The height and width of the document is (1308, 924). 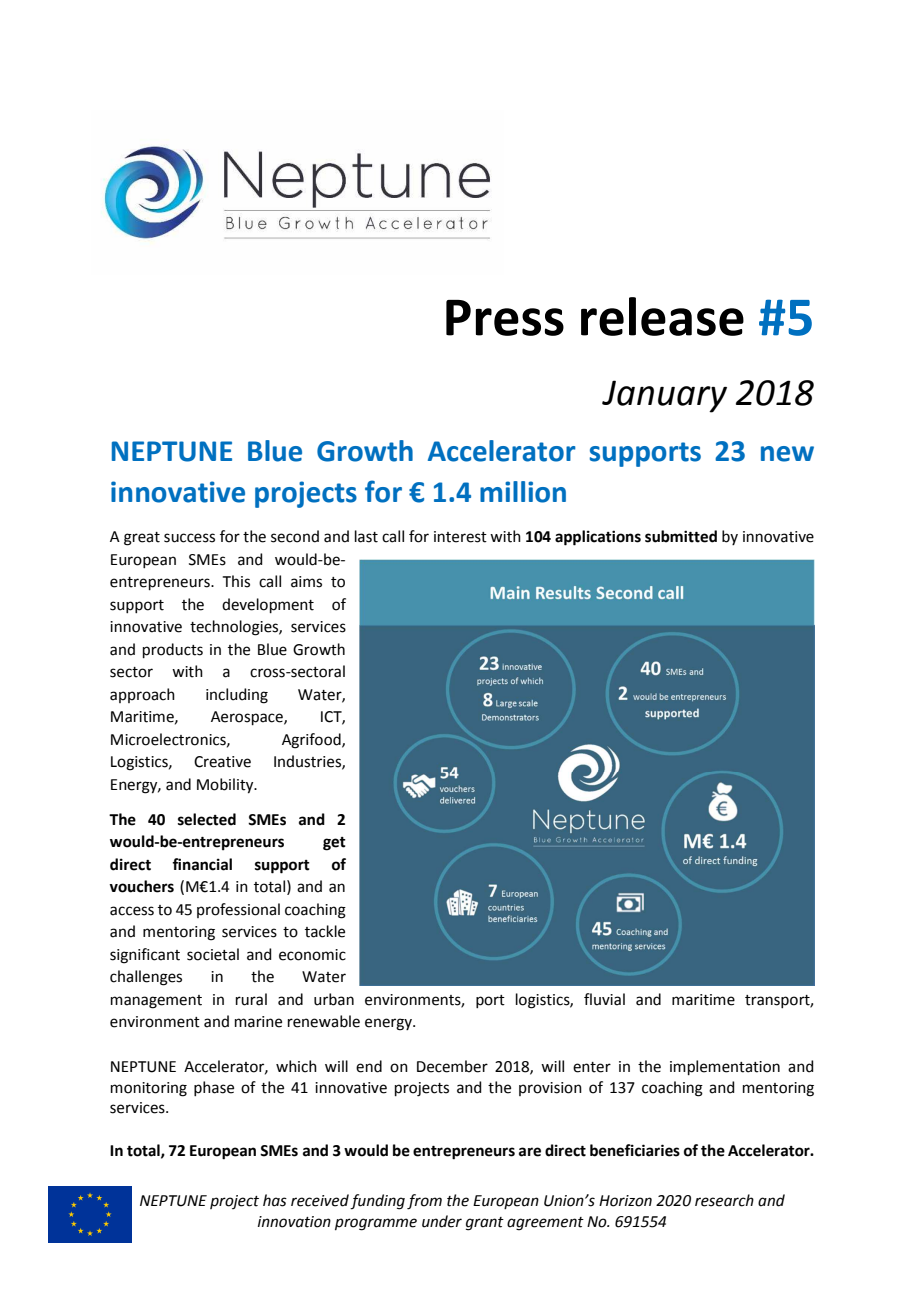 I want to click on from, so click(x=424, y=1202).
